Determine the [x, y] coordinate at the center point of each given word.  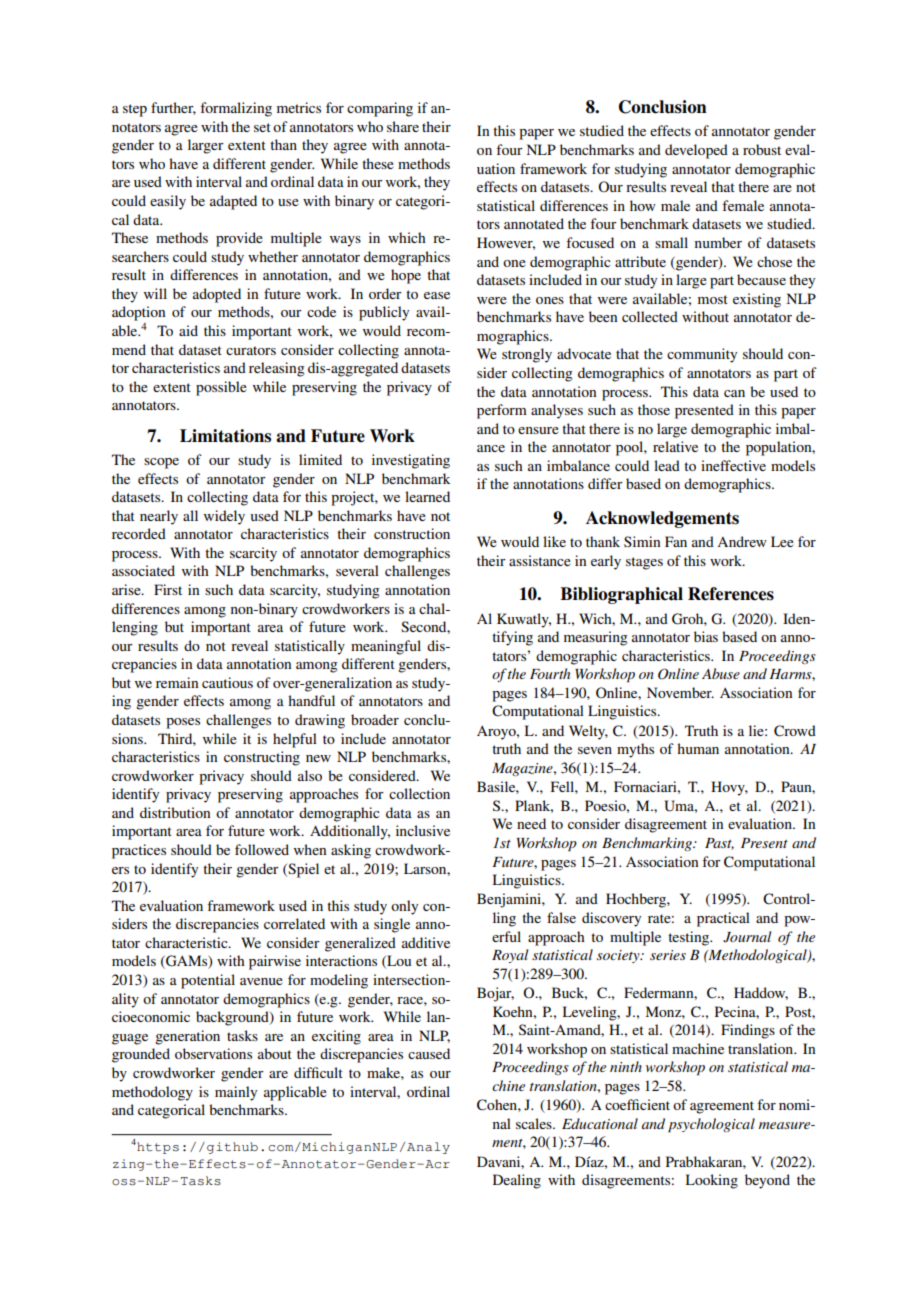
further [173, 108]
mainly [236, 1093]
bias [706, 636]
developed [696, 151]
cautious [227, 682]
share [403, 126]
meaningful [386, 647]
